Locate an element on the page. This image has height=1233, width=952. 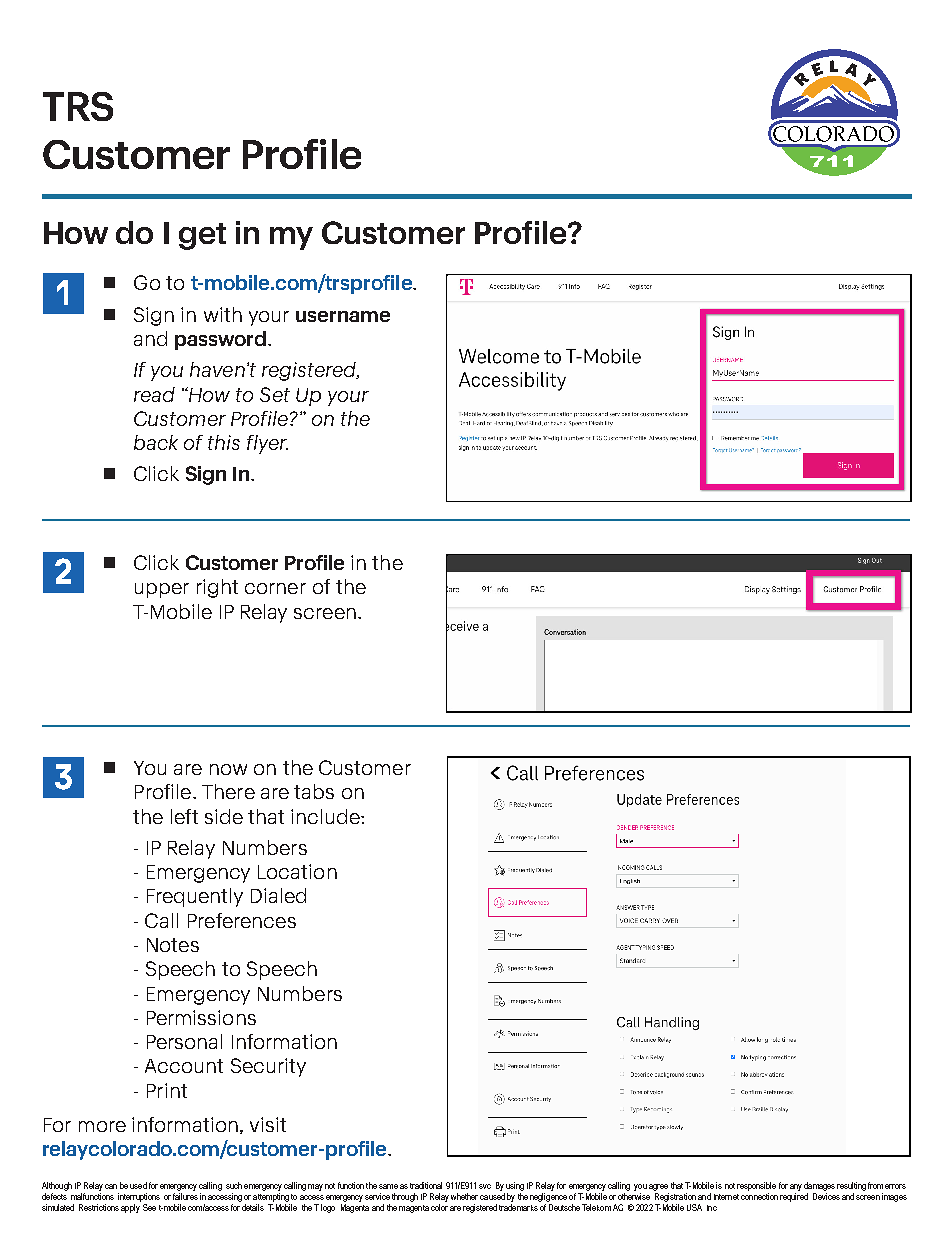
svc is located at coordinates (485, 1186).
